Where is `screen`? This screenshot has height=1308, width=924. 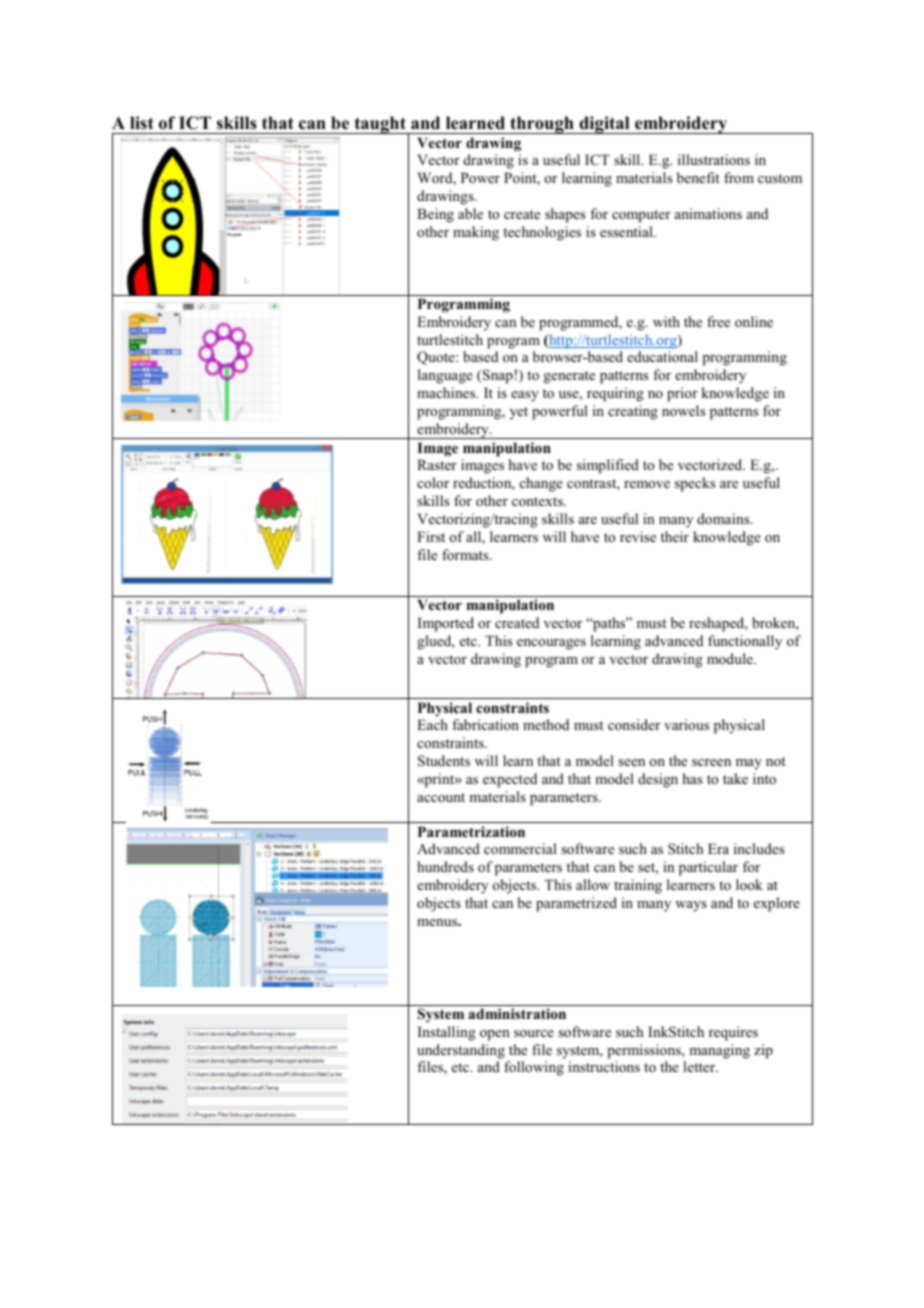 screen is located at coordinates (711, 762).
